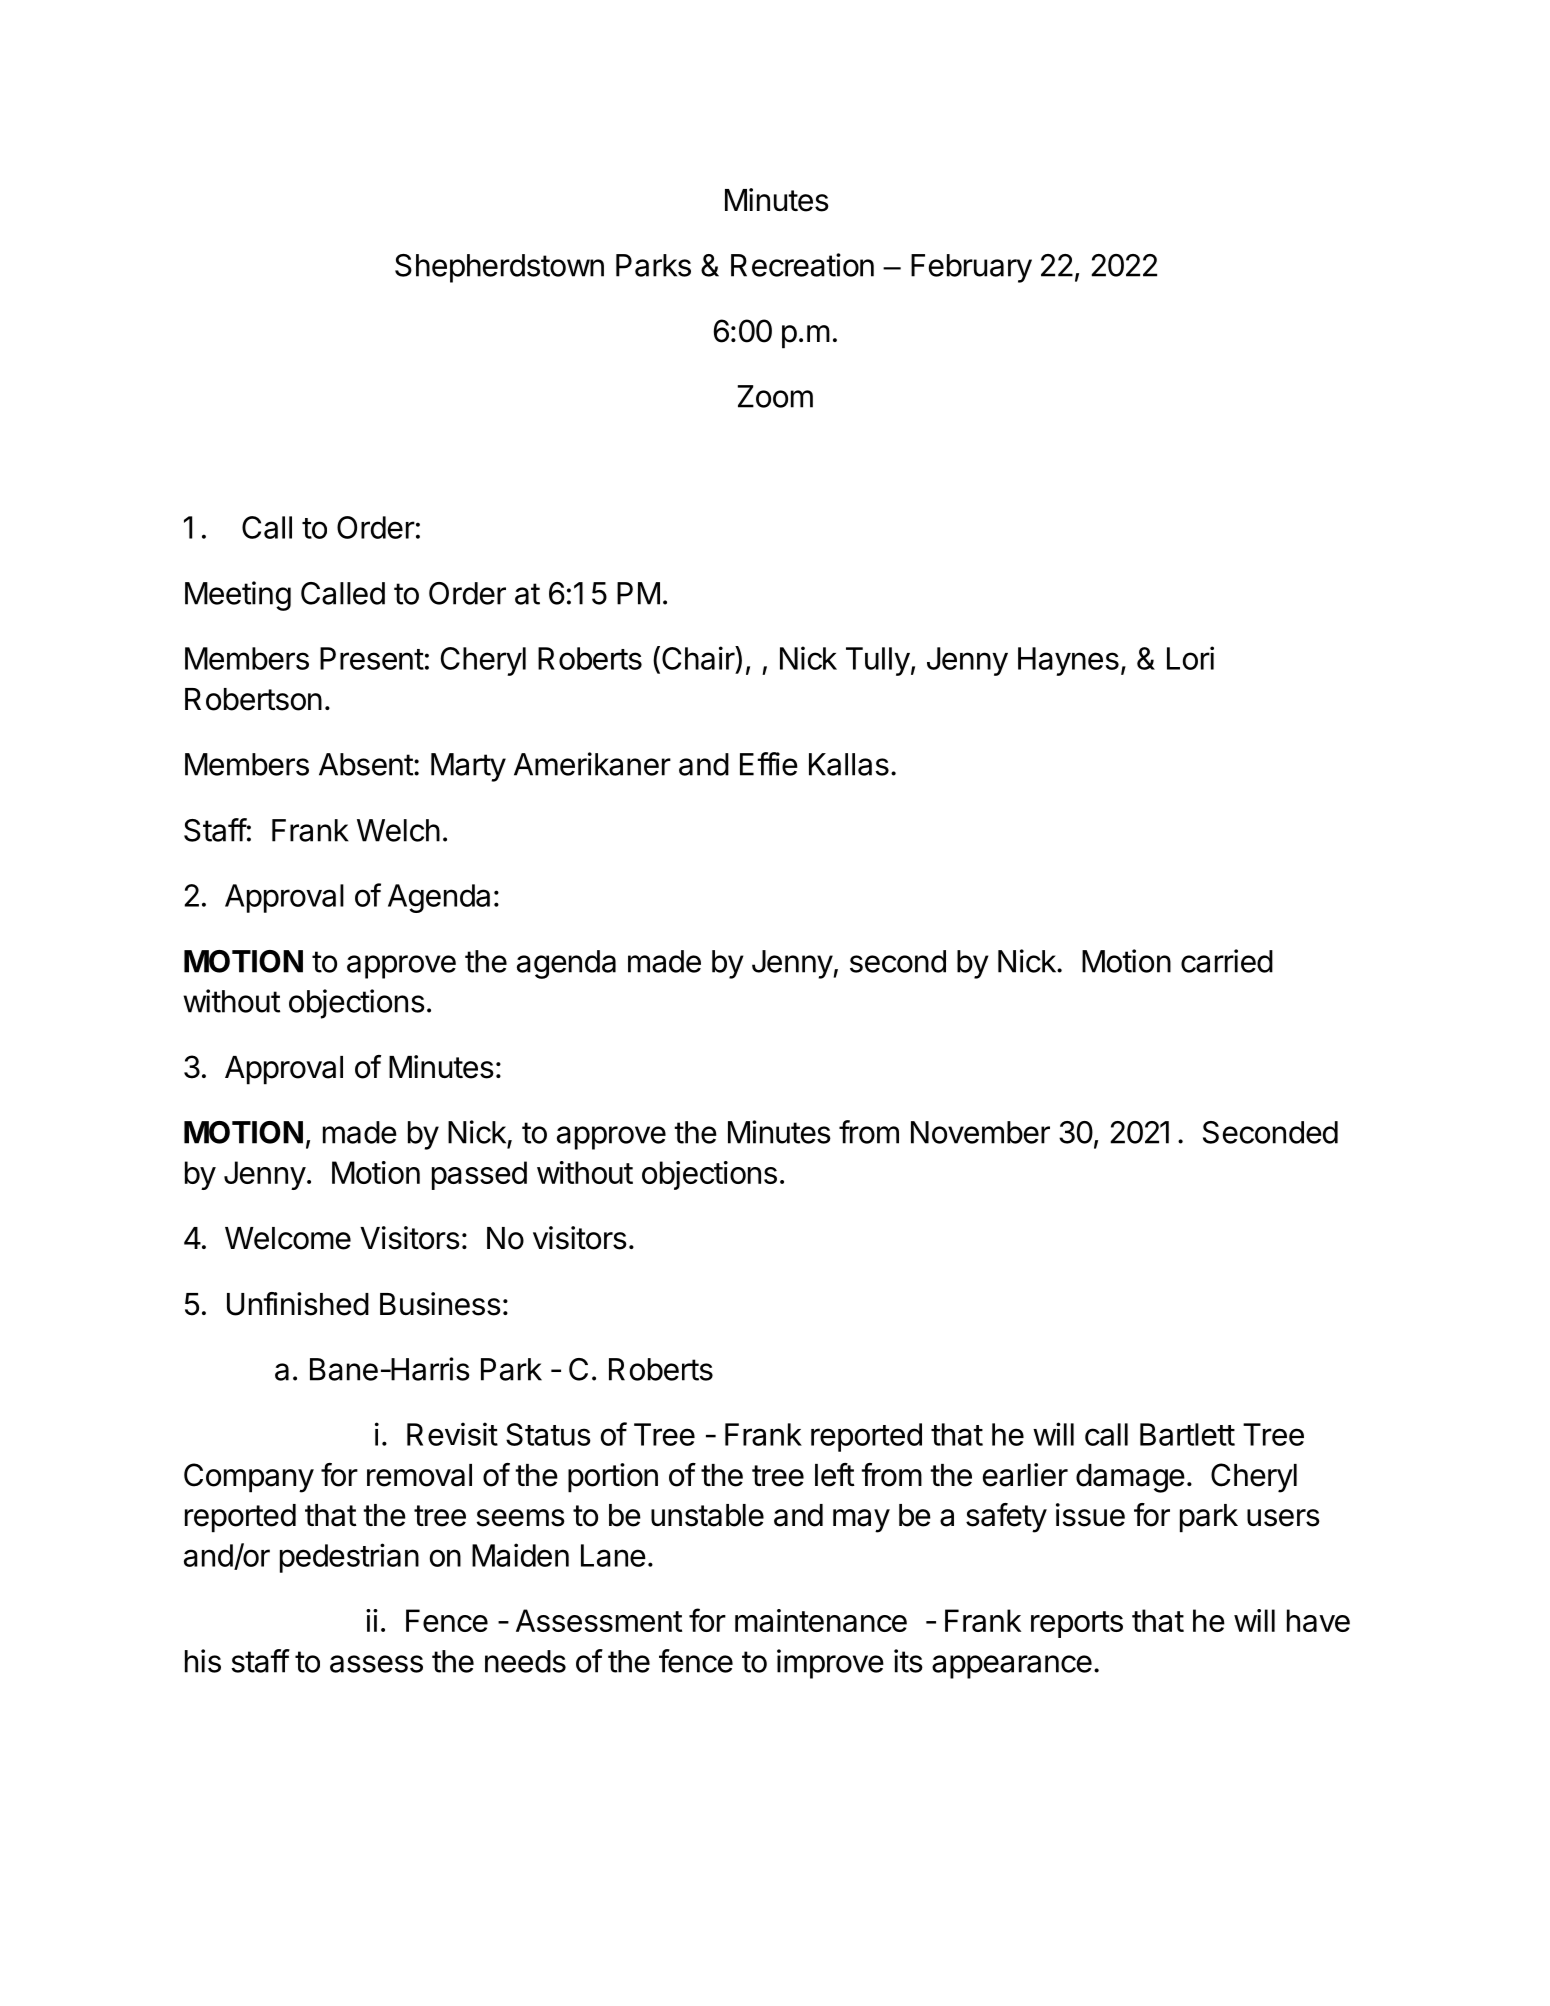  What do you see at coordinates (802, 265) in the screenshot?
I see `Recreation` at bounding box center [802, 265].
